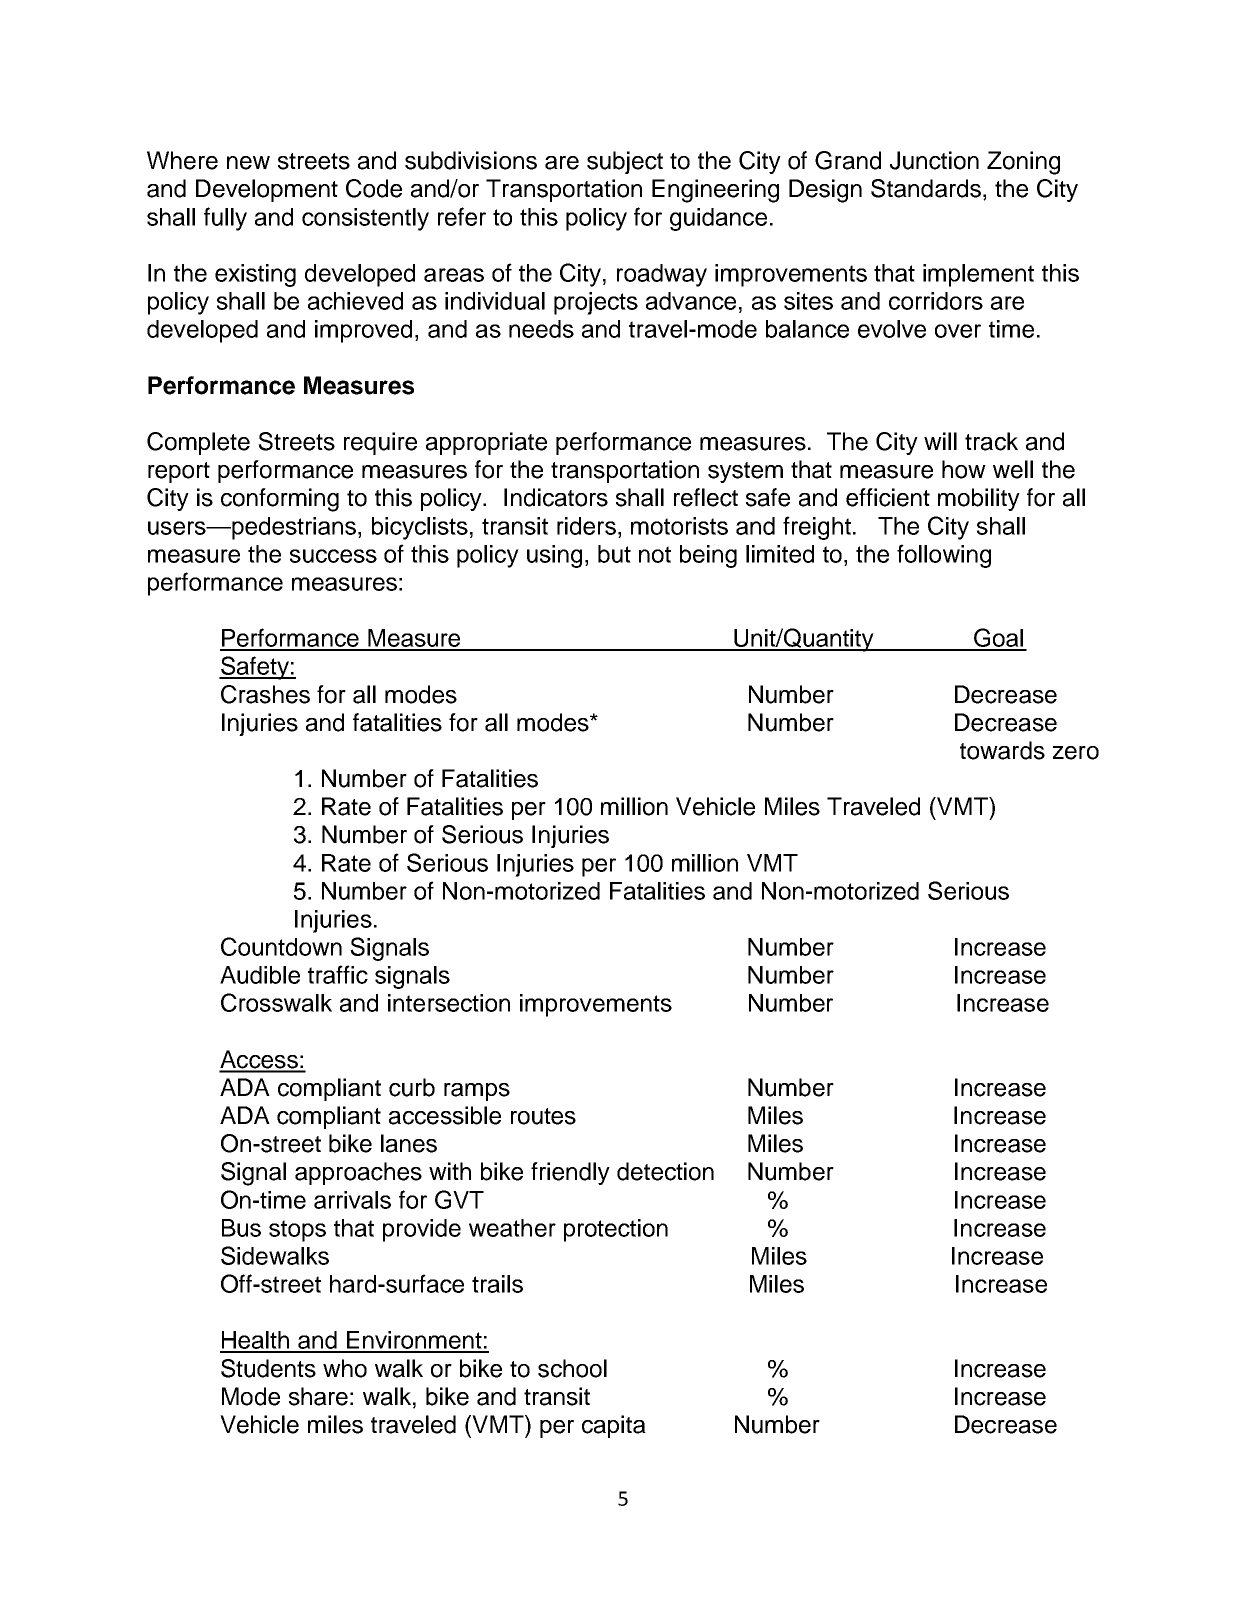 This image has height=1612, width=1246. What do you see at coordinates (333, 556) in the image?
I see `success` at bounding box center [333, 556].
